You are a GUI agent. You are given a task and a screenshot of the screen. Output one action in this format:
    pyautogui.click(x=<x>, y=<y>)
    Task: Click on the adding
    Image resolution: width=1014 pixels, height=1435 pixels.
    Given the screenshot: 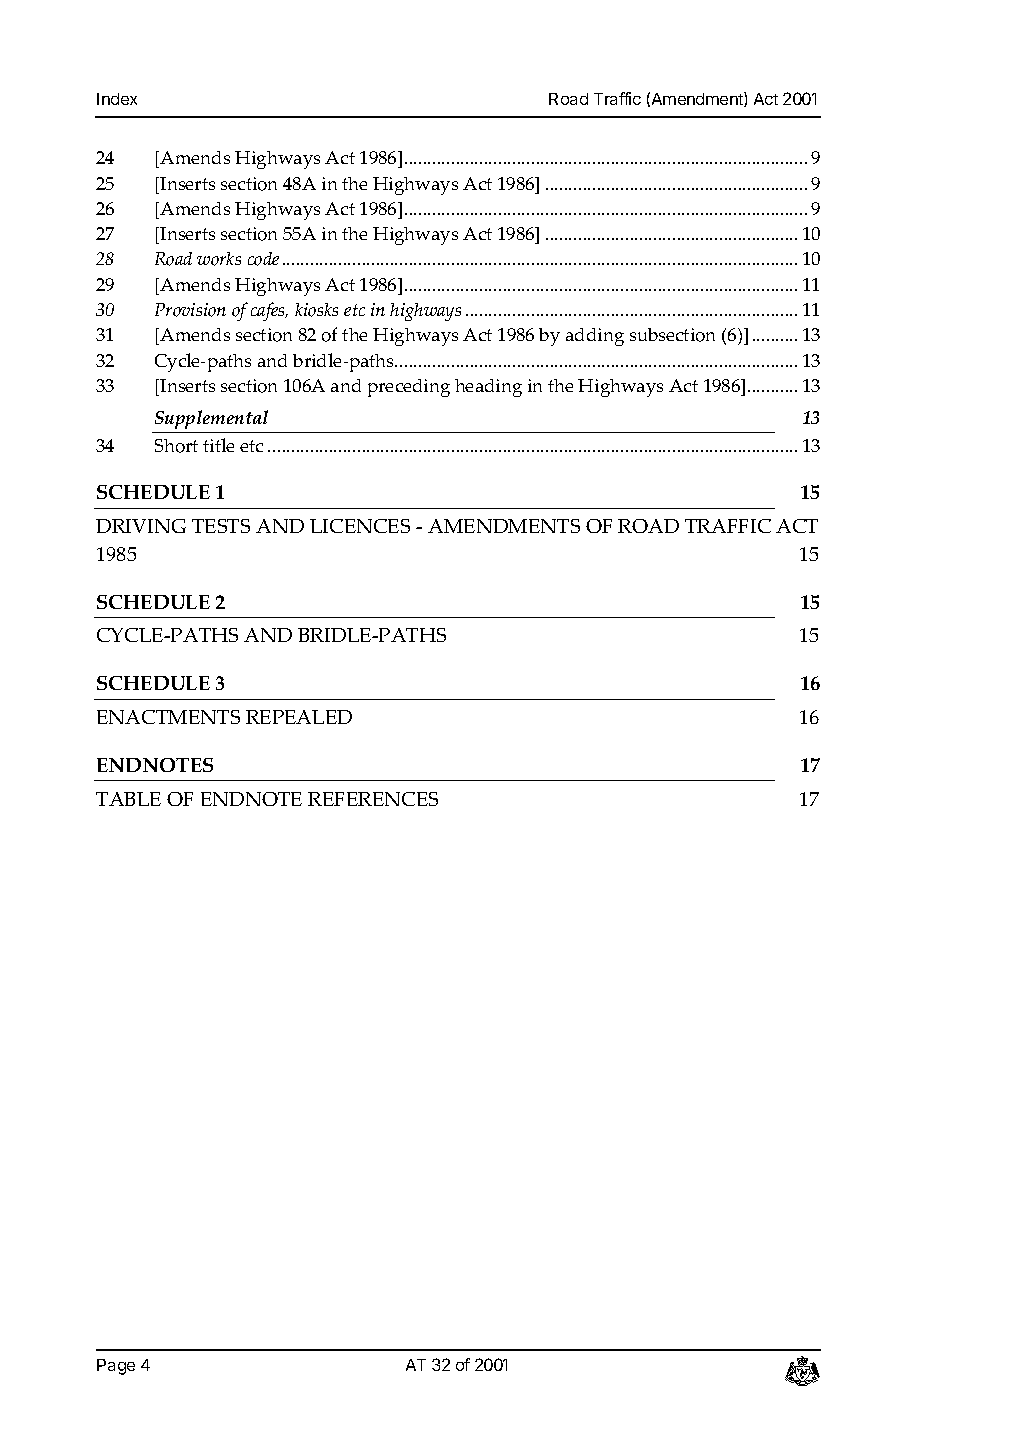 What is the action you would take?
    pyautogui.click(x=595, y=337)
